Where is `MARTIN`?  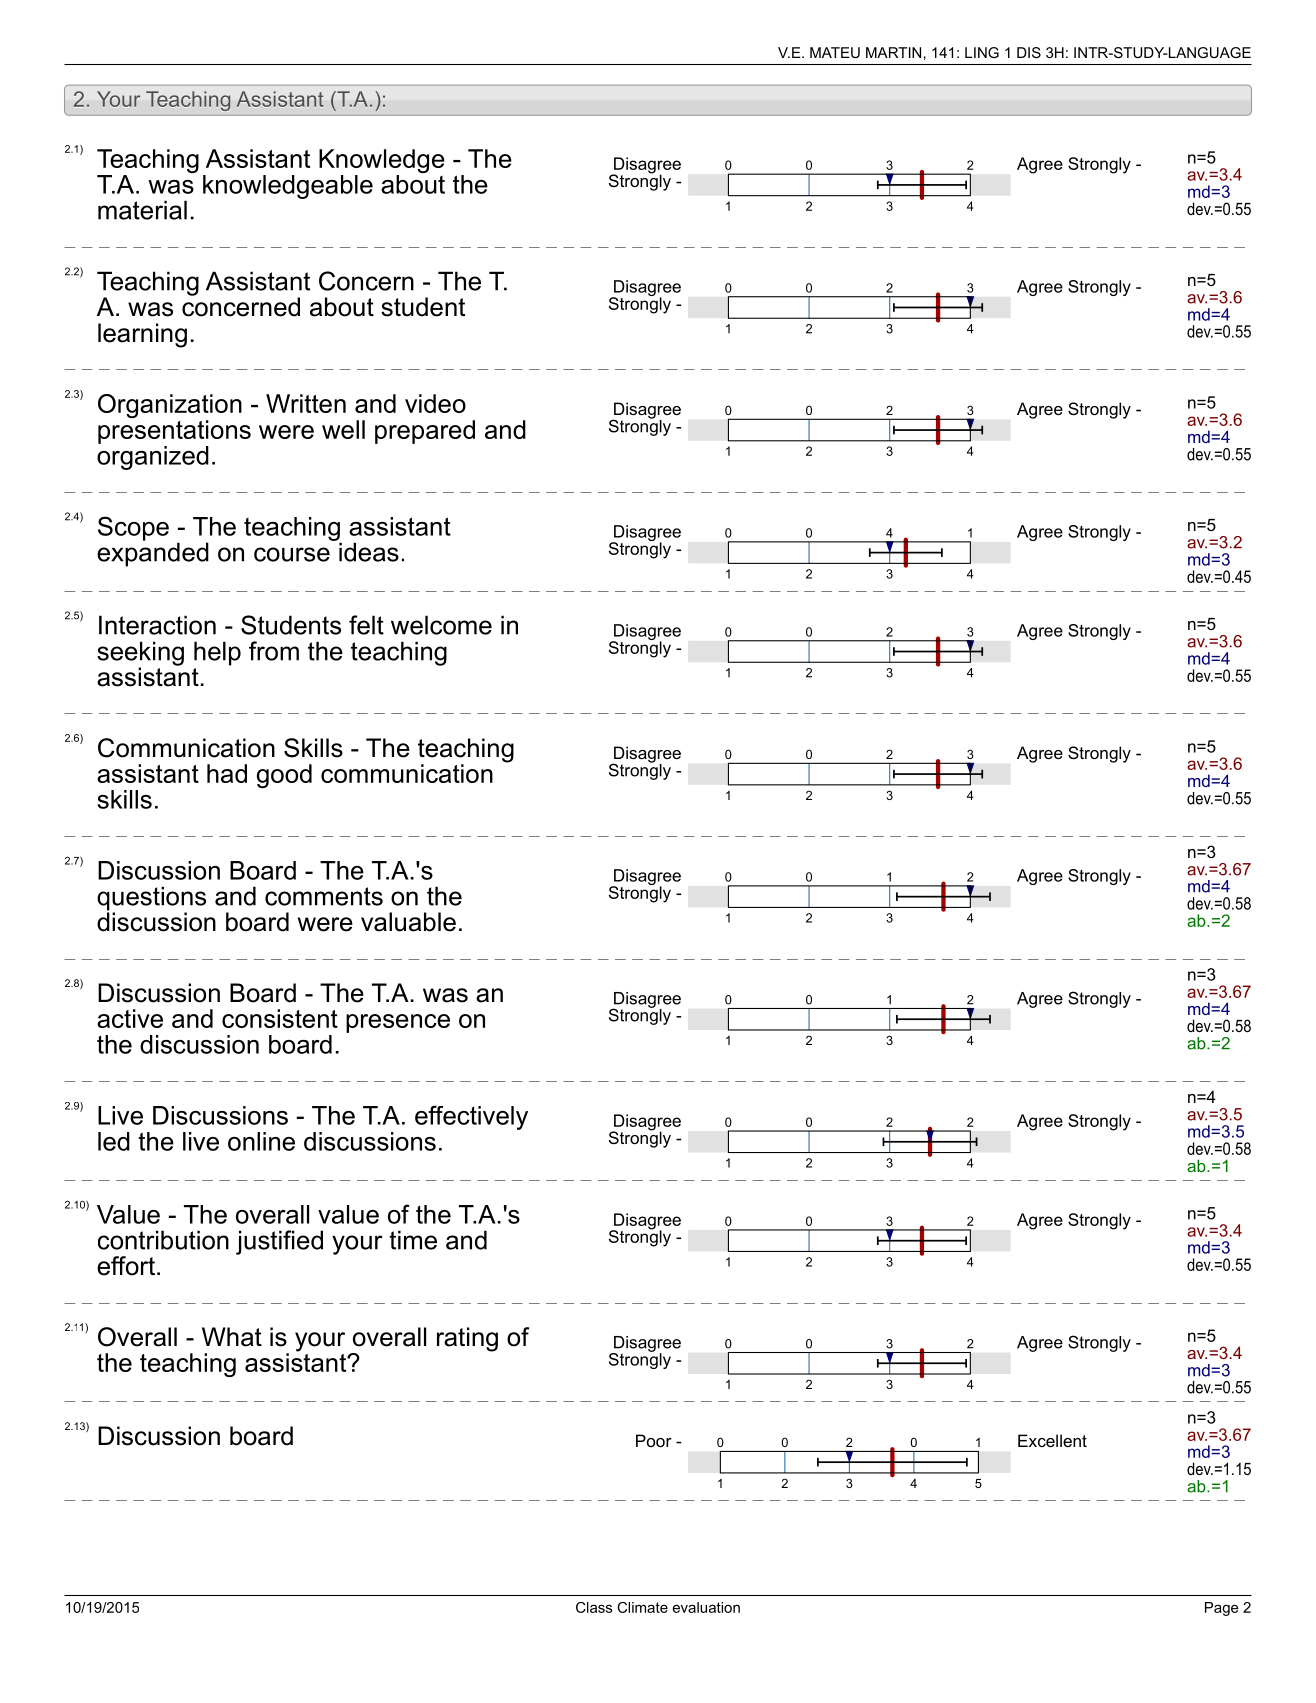
MARTIN is located at coordinates (893, 52).
